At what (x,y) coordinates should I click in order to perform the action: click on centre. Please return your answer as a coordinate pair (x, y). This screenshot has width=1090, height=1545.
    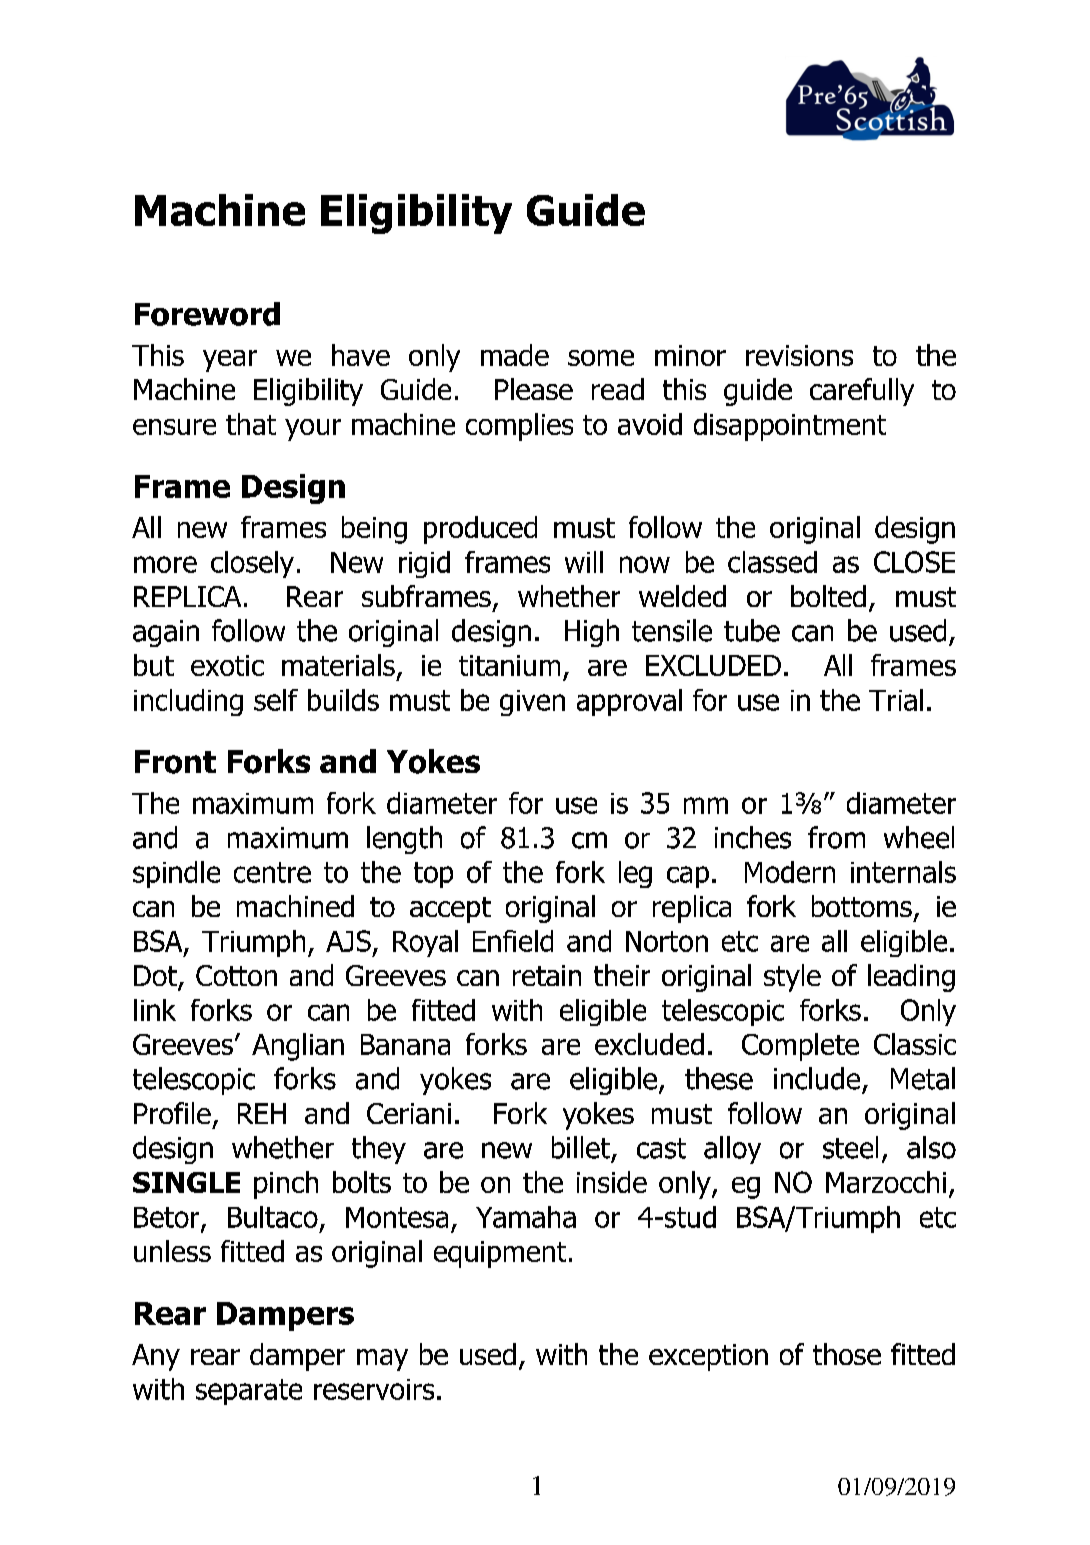
    Looking at the image, I should click on (272, 872).
